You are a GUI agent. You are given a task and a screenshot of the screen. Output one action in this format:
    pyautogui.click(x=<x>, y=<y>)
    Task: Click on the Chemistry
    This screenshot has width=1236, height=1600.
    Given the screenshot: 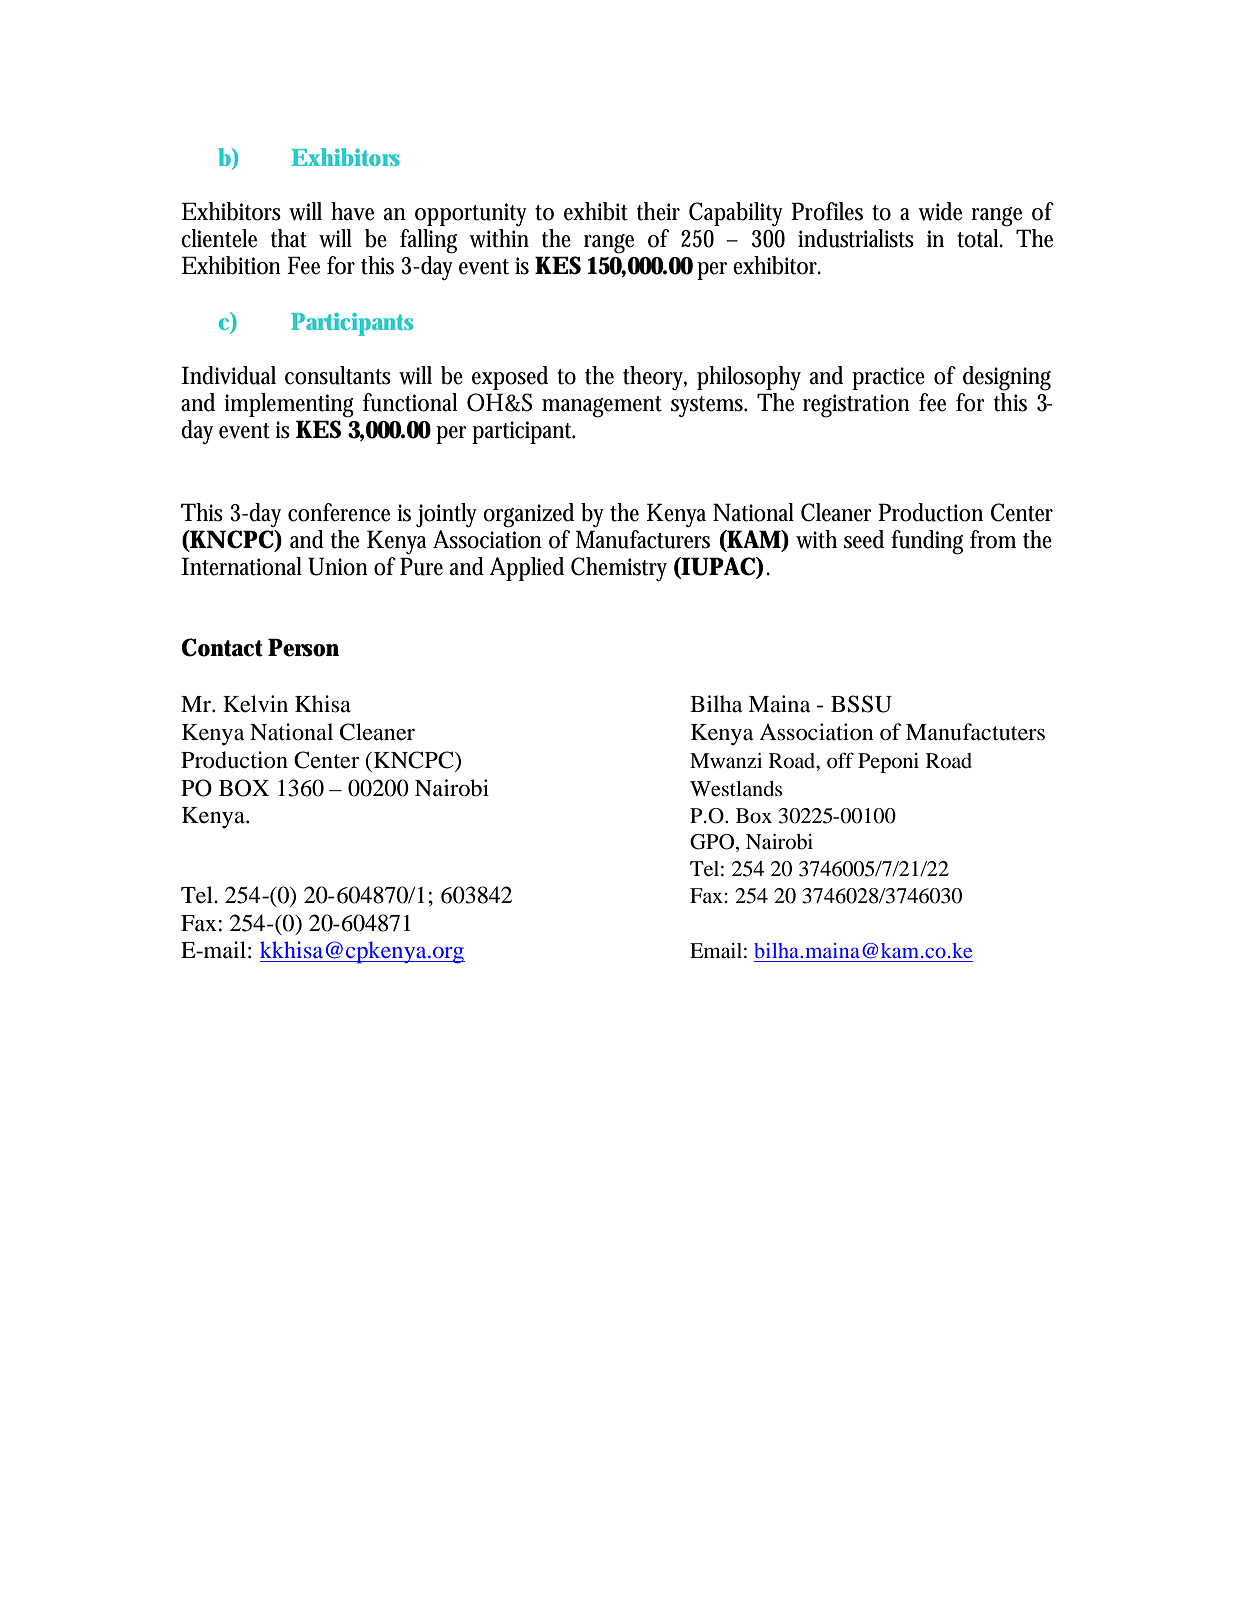 What is the action you would take?
    pyautogui.click(x=619, y=569)
